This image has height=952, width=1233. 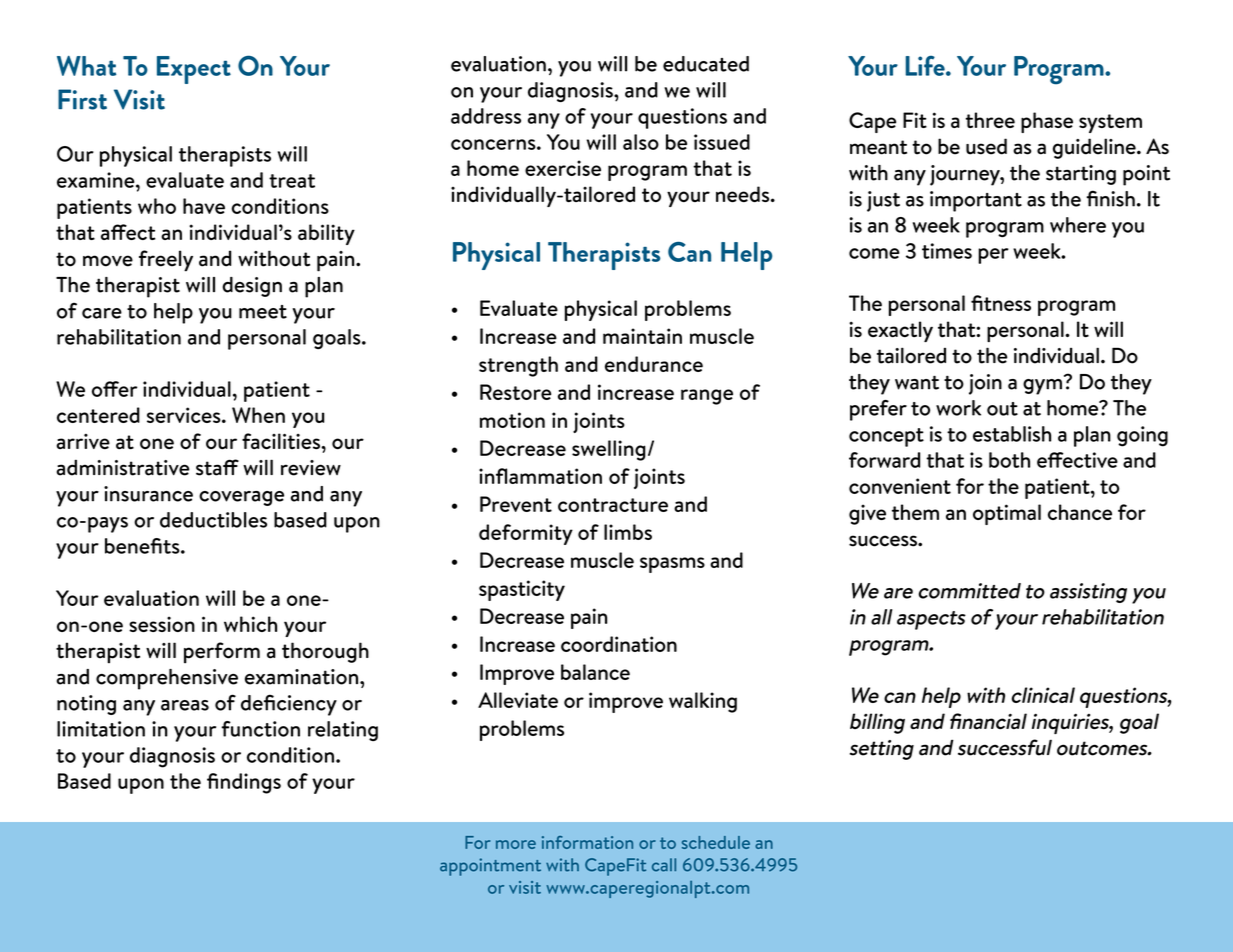 What do you see at coordinates (609, 450) in the image?
I see `swelling` at bounding box center [609, 450].
